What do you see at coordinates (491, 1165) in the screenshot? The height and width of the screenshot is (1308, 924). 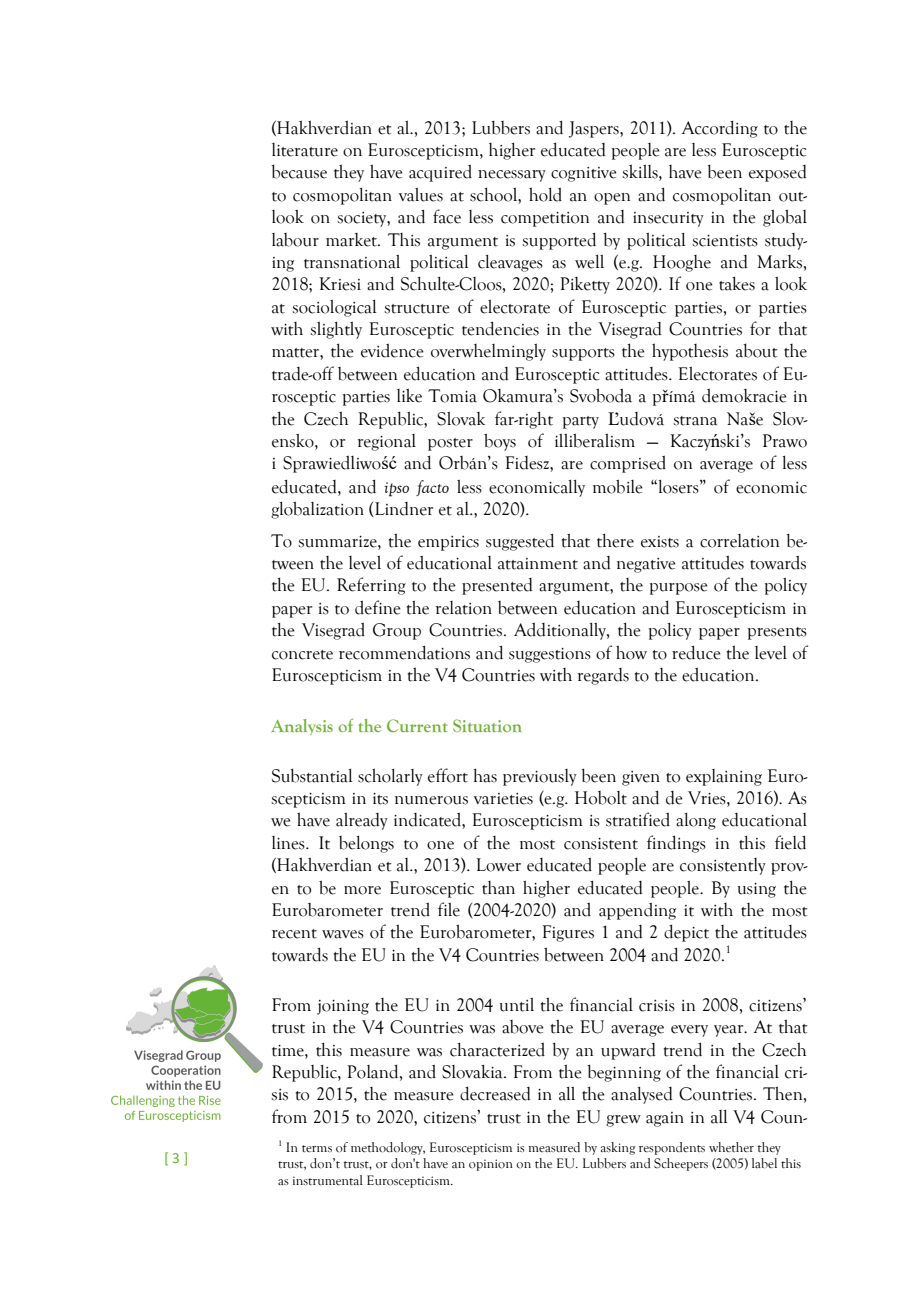 I see `opinion` at bounding box center [491, 1165].
